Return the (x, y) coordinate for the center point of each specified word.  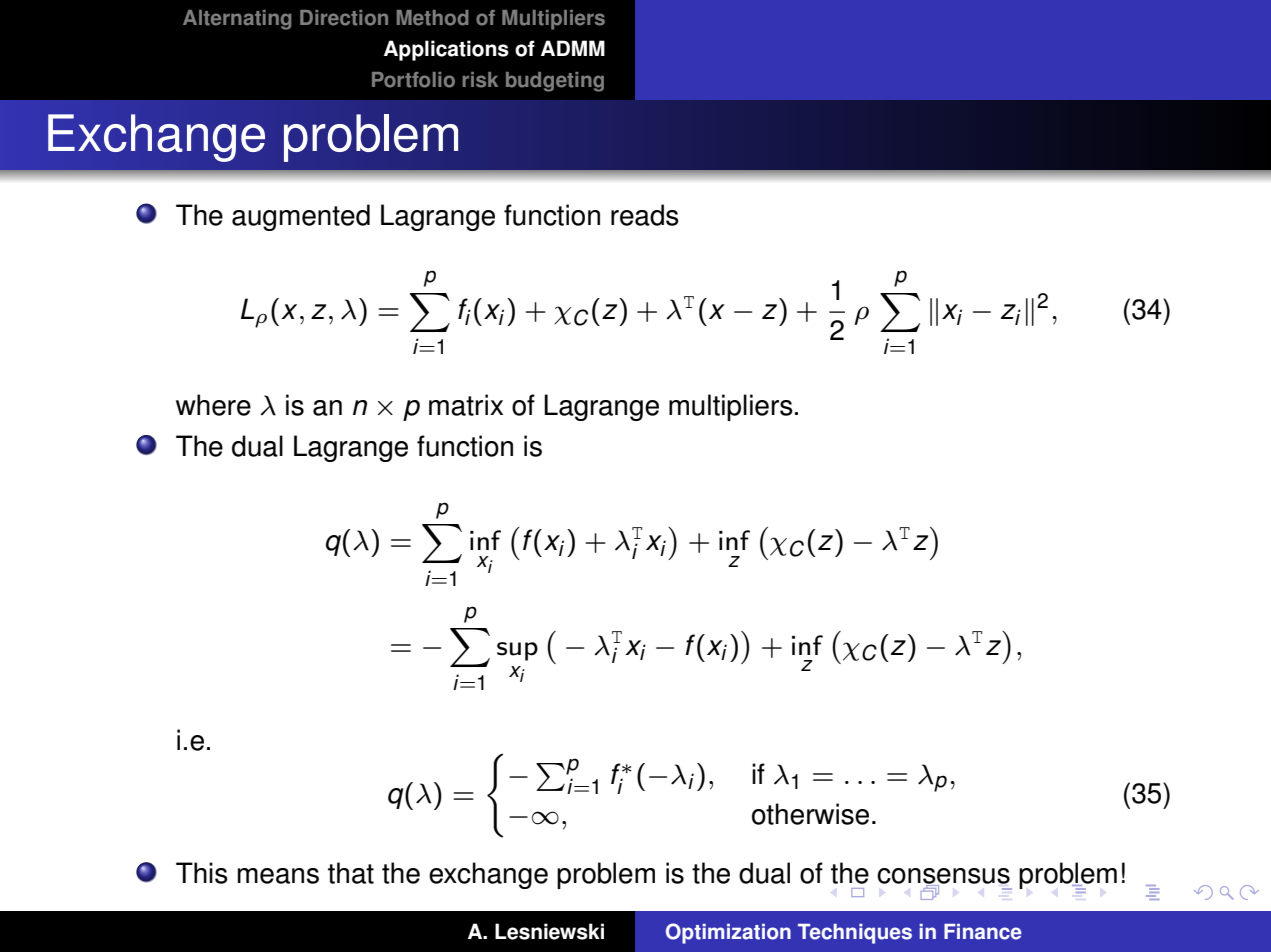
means (278, 876)
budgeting (555, 82)
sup (517, 651)
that (351, 873)
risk (480, 80)
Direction (344, 18)
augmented (301, 217)
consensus (943, 877)
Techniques (855, 934)
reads (645, 215)
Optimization (728, 933)
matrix (466, 405)
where (213, 405)
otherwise (810, 814)
